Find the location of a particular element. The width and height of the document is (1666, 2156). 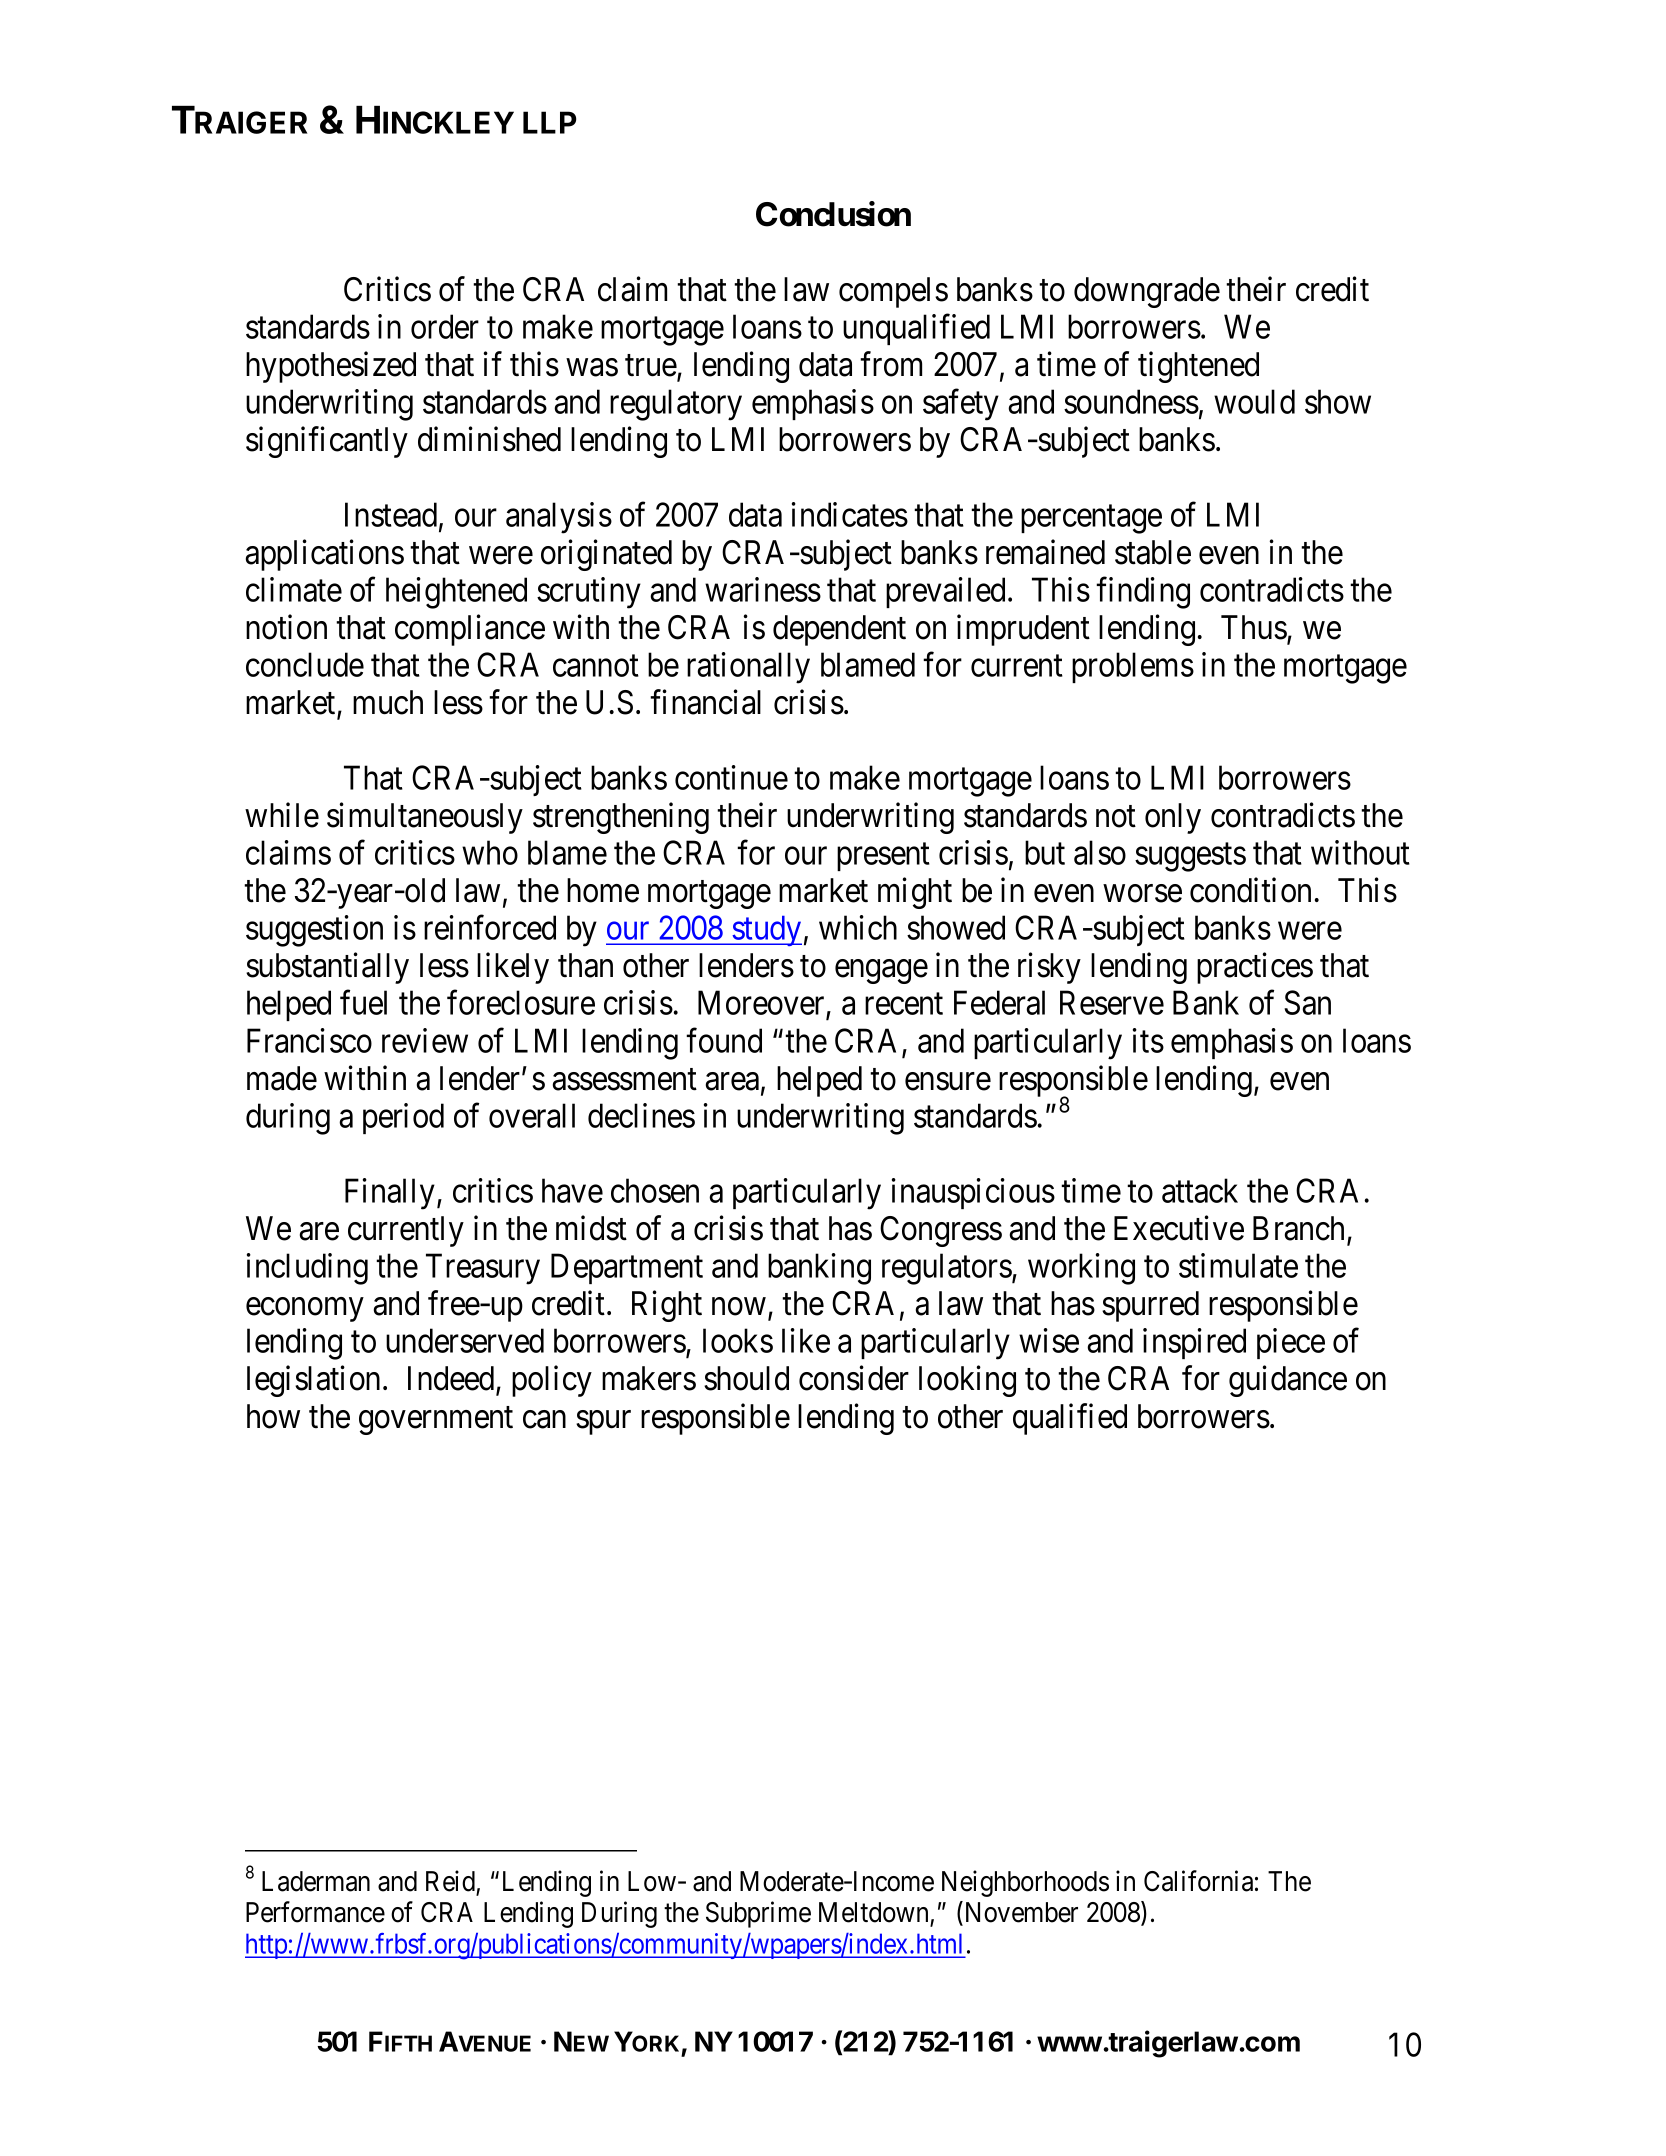

only is located at coordinates (1173, 818).
